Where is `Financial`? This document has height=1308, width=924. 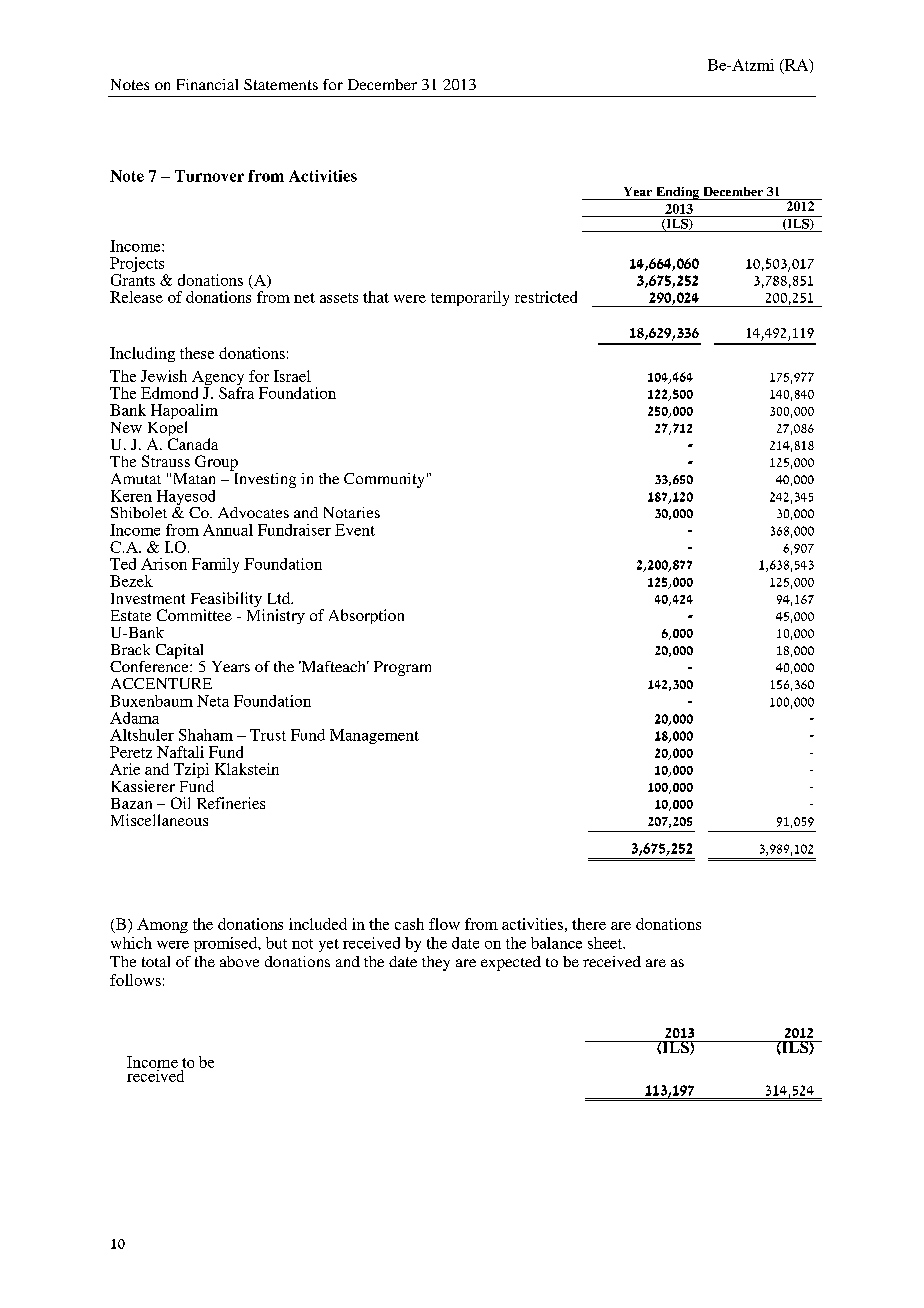
Financial is located at coordinates (207, 84).
